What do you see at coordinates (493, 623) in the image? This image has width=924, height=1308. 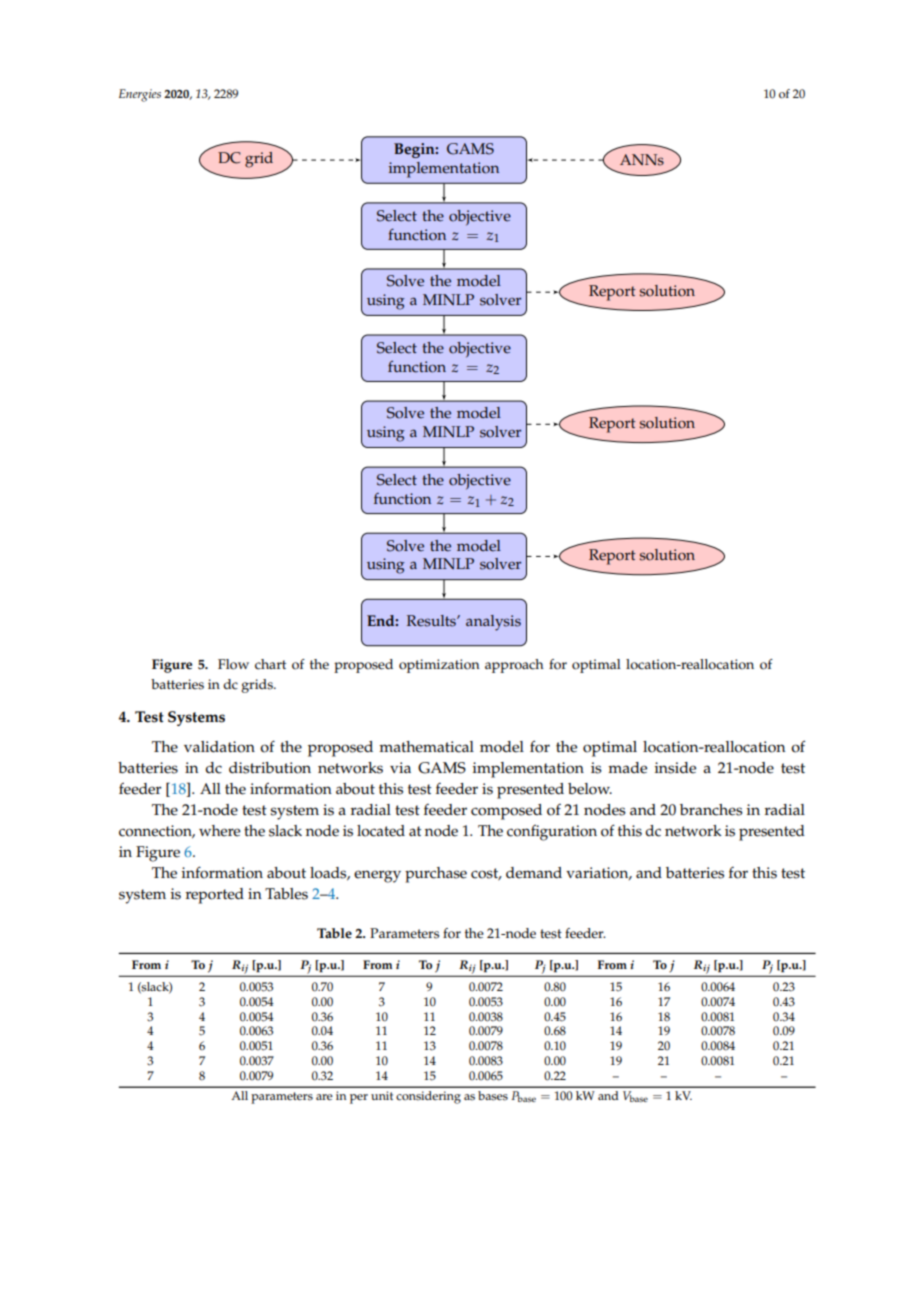 I see `analysis` at bounding box center [493, 623].
